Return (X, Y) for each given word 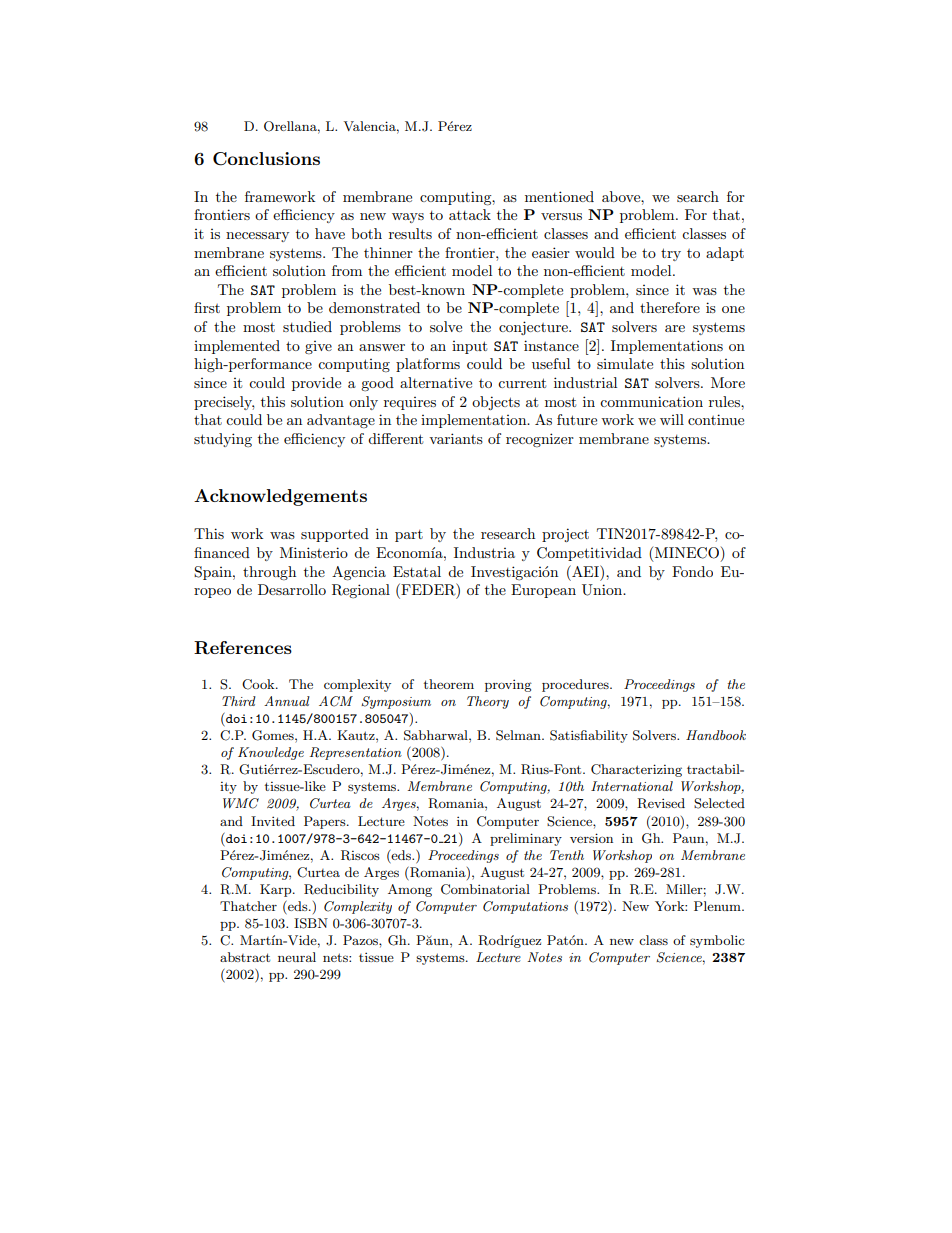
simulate (625, 363)
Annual (287, 701)
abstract (245, 957)
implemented (237, 347)
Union (603, 590)
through (269, 573)
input (469, 347)
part (409, 536)
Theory (488, 702)
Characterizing (636, 770)
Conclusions (266, 159)
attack (470, 214)
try (671, 254)
